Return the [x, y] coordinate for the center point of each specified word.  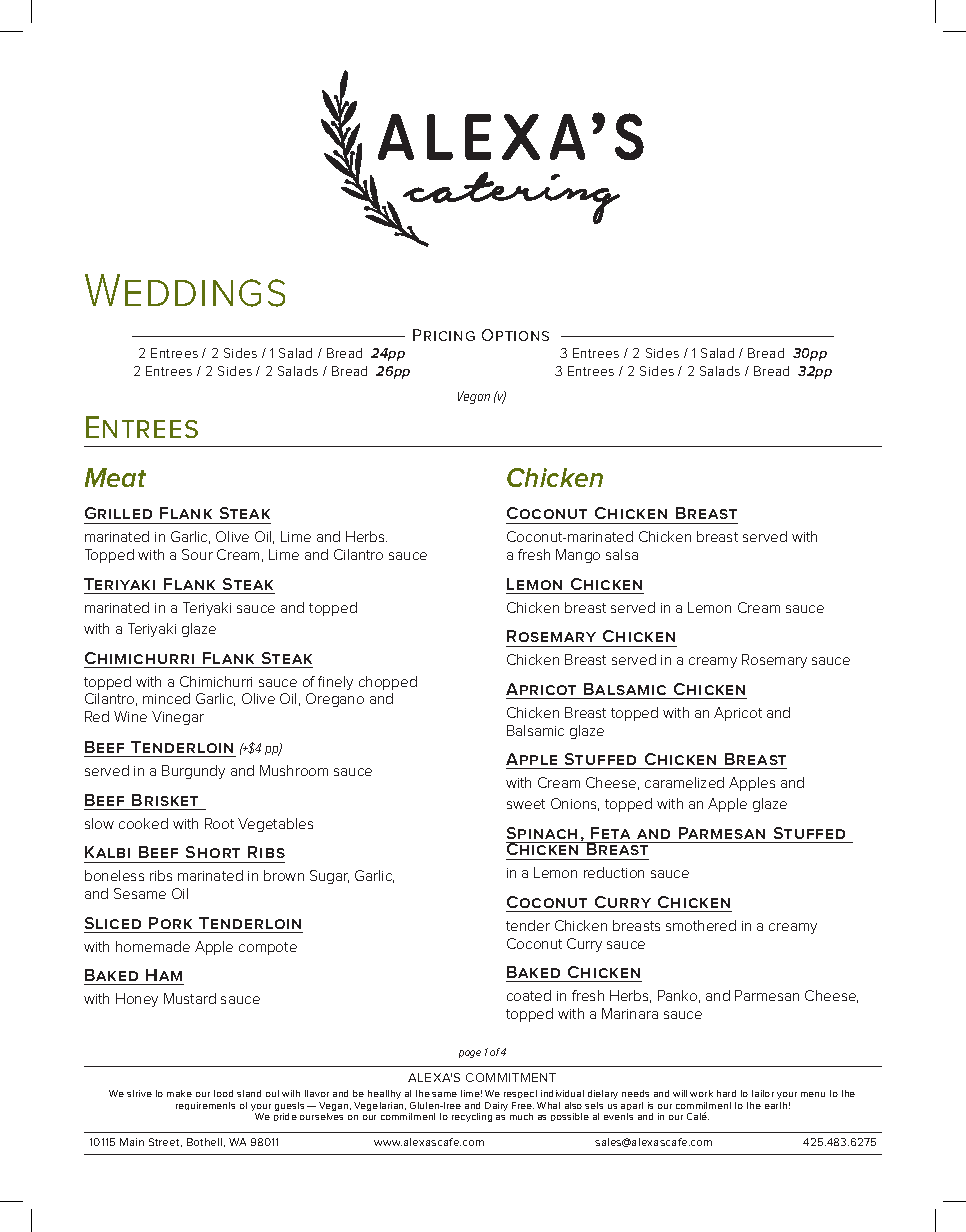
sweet [526, 804]
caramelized [684, 782]
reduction [614, 872]
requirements [205, 1106]
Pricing [444, 335]
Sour [197, 554]
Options [515, 335]
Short [213, 852]
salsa [622, 554]
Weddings [185, 290]
